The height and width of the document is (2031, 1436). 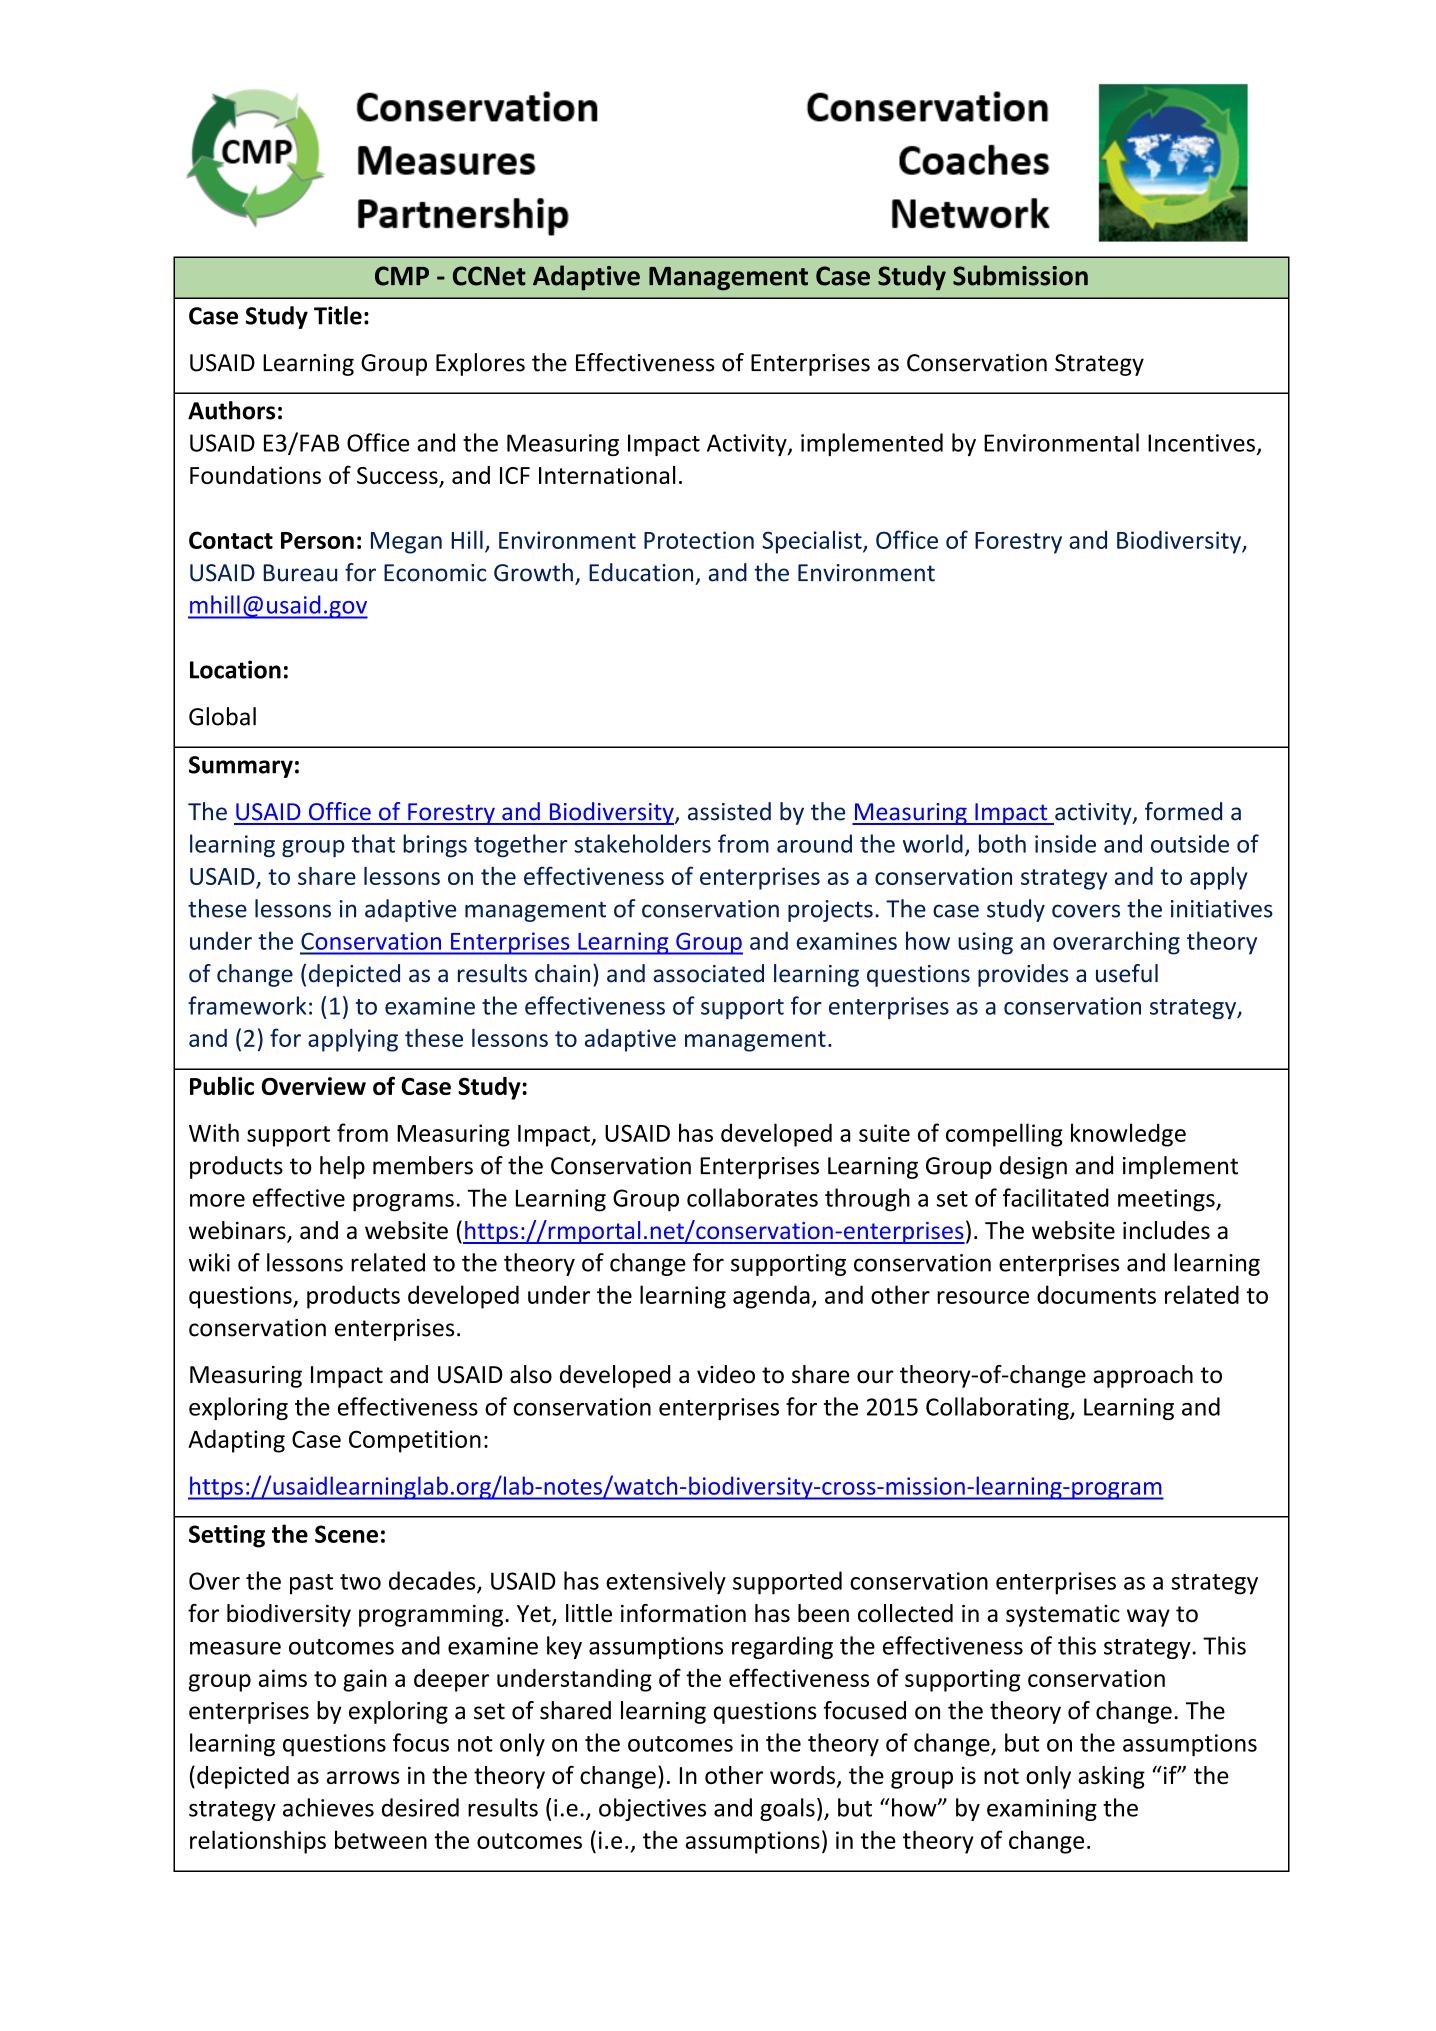 What do you see at coordinates (1096, 1294) in the document?
I see `documents` at bounding box center [1096, 1294].
